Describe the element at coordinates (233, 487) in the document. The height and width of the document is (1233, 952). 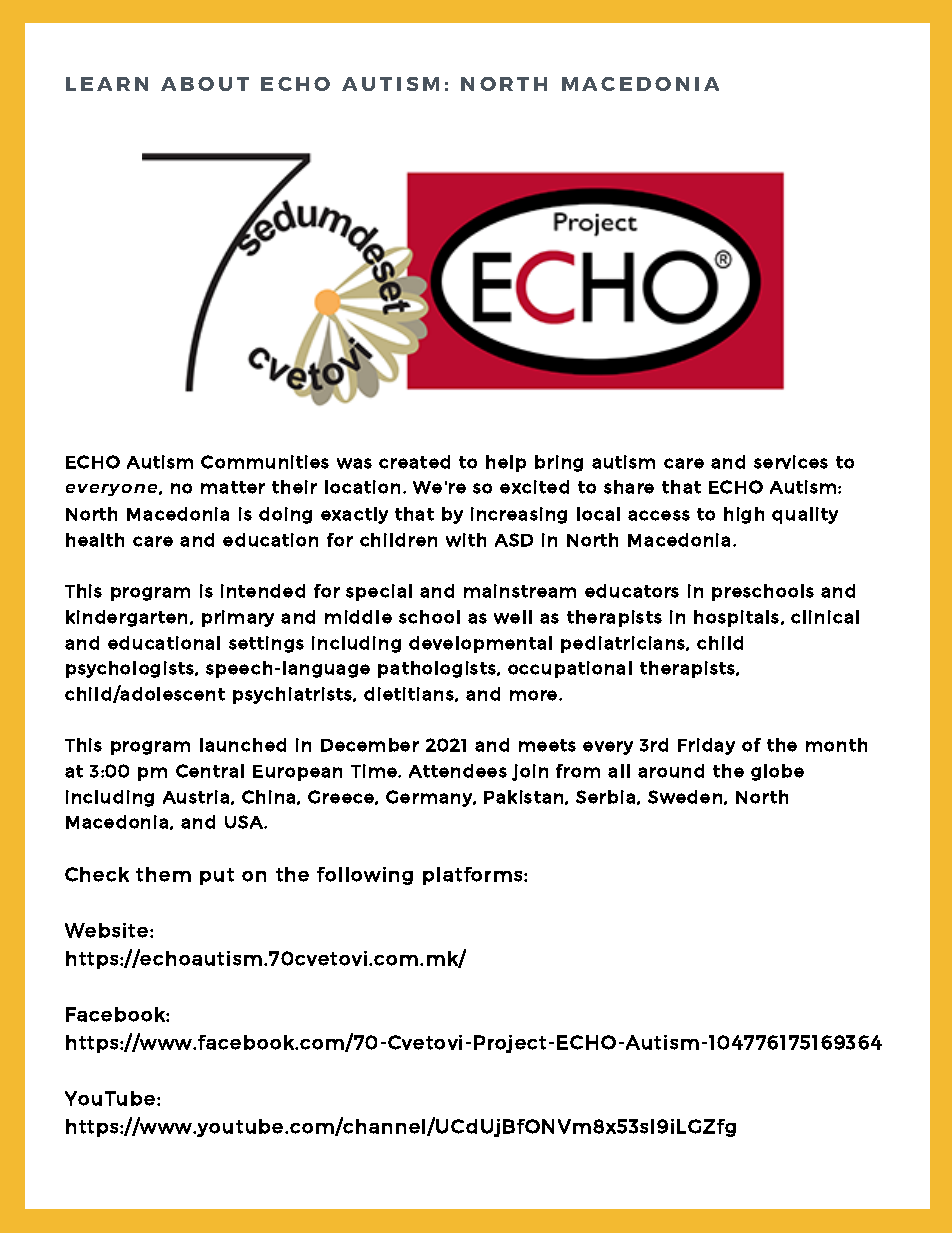
I see `matter` at that location.
